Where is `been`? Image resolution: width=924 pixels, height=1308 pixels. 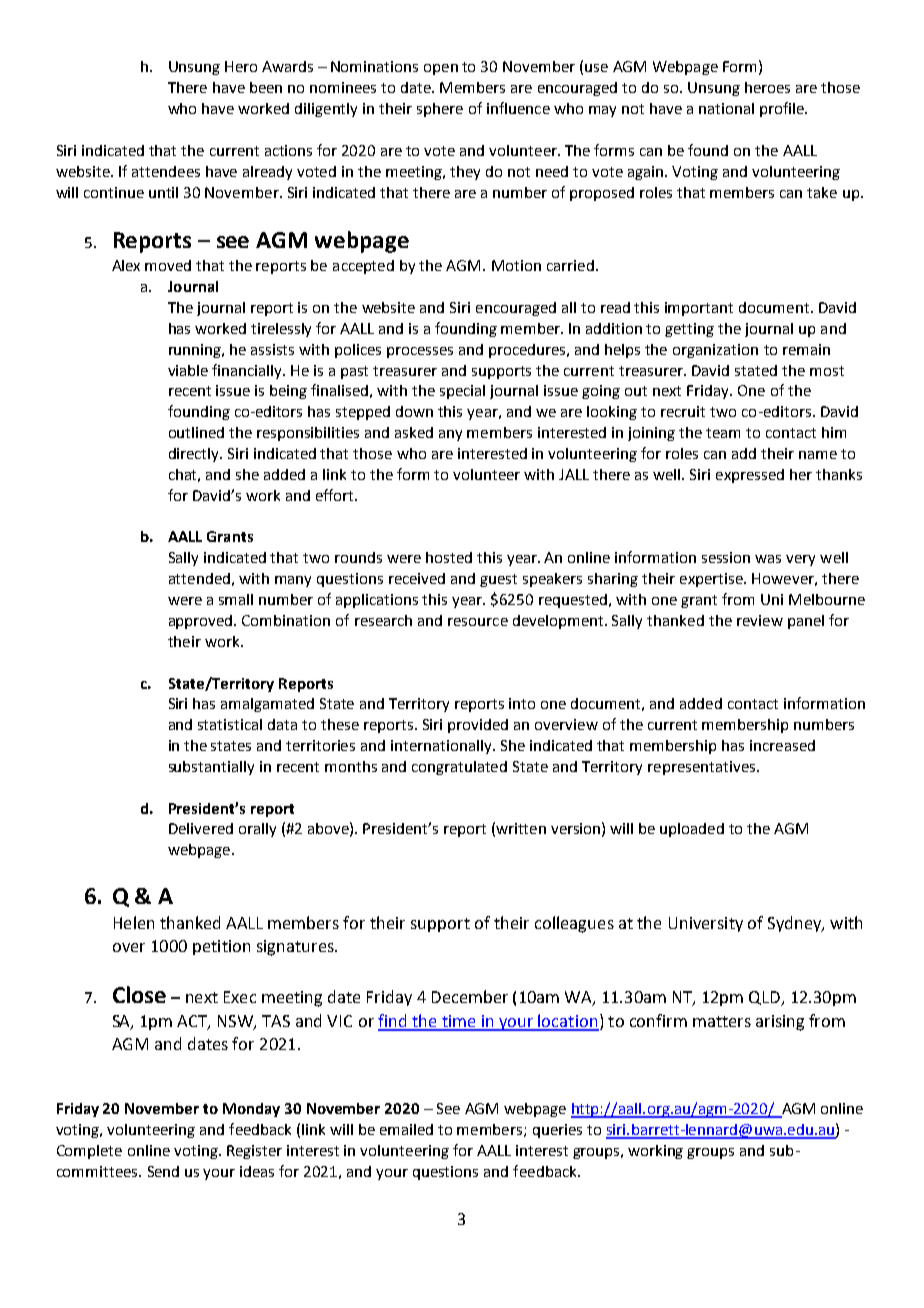
been is located at coordinates (266, 87).
